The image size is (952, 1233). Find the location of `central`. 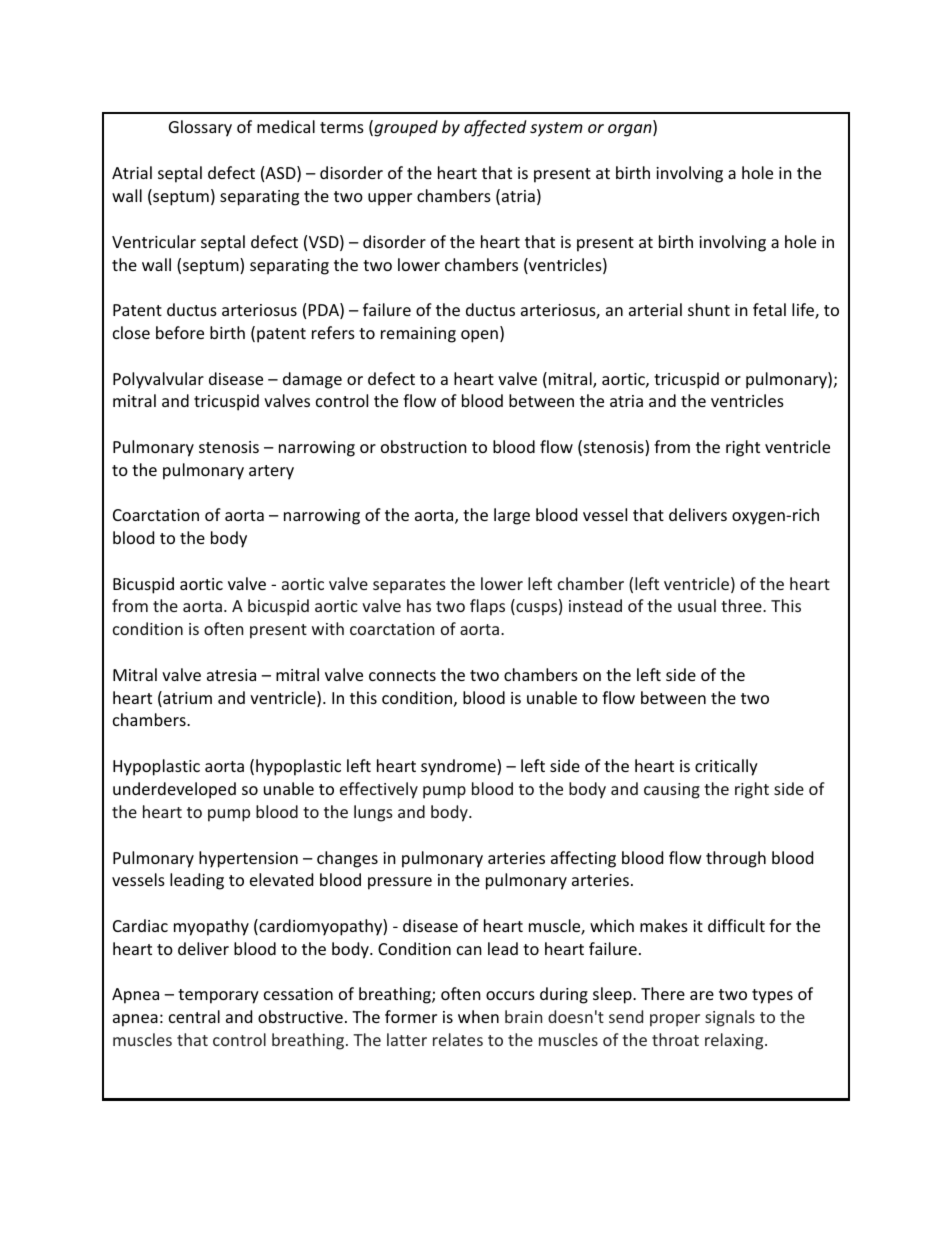

central is located at coordinates (194, 1016).
